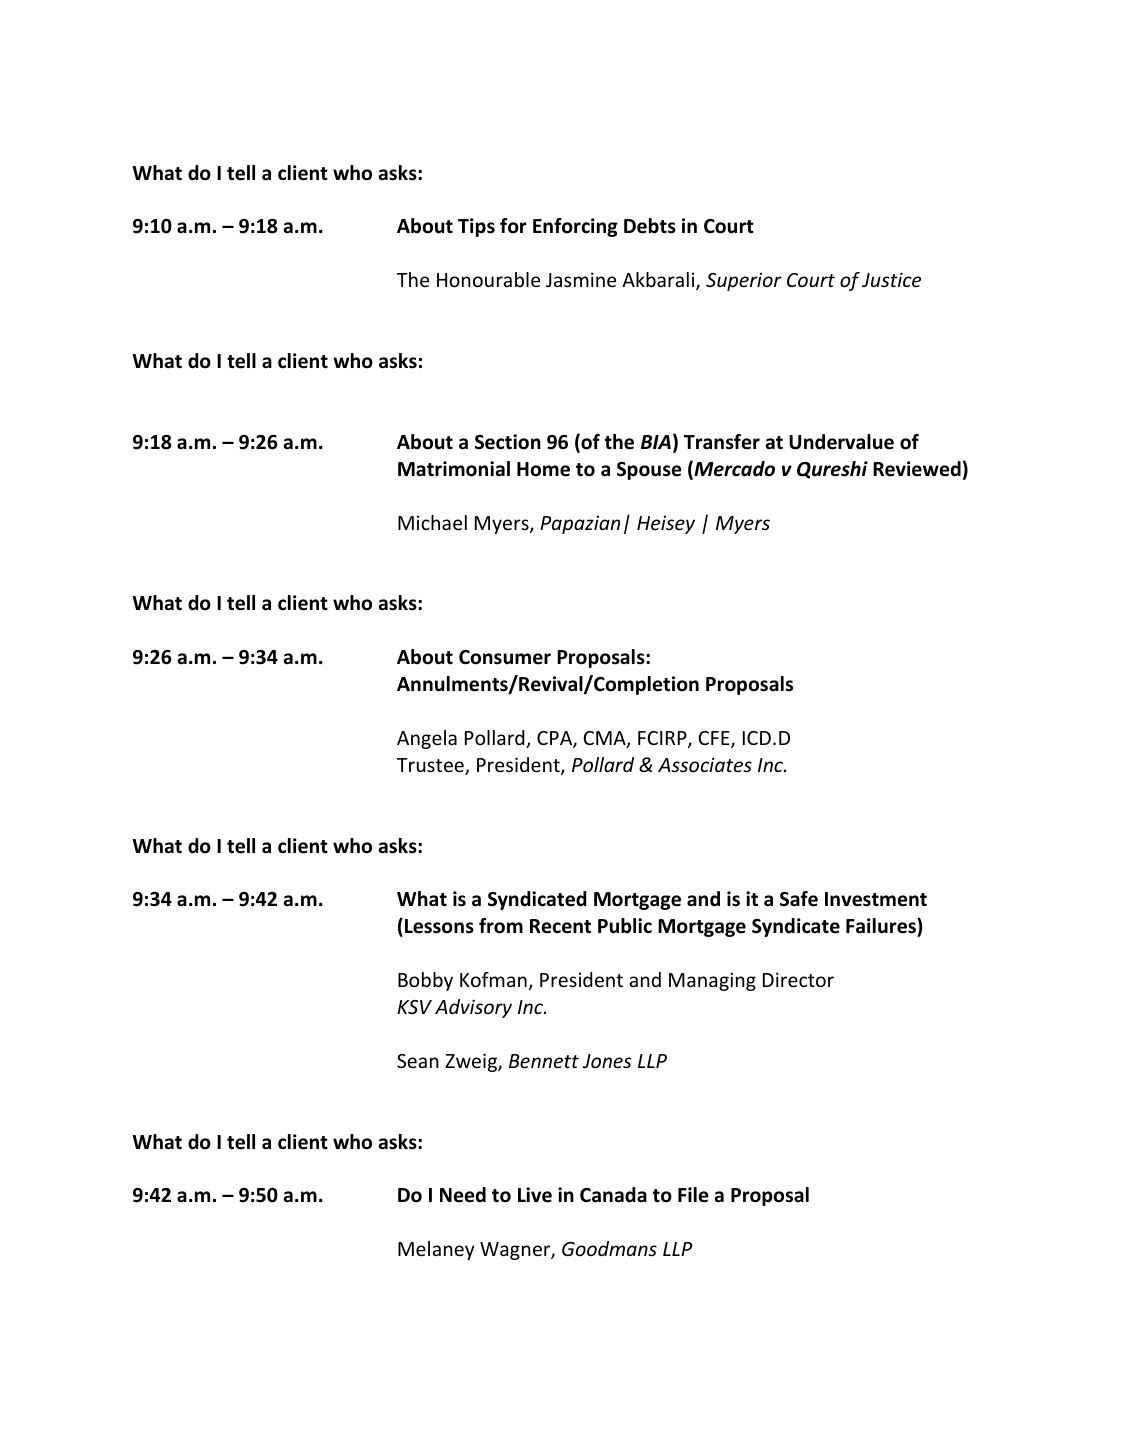 This image has height=1455, width=1124. I want to click on Spouse, so click(649, 471).
